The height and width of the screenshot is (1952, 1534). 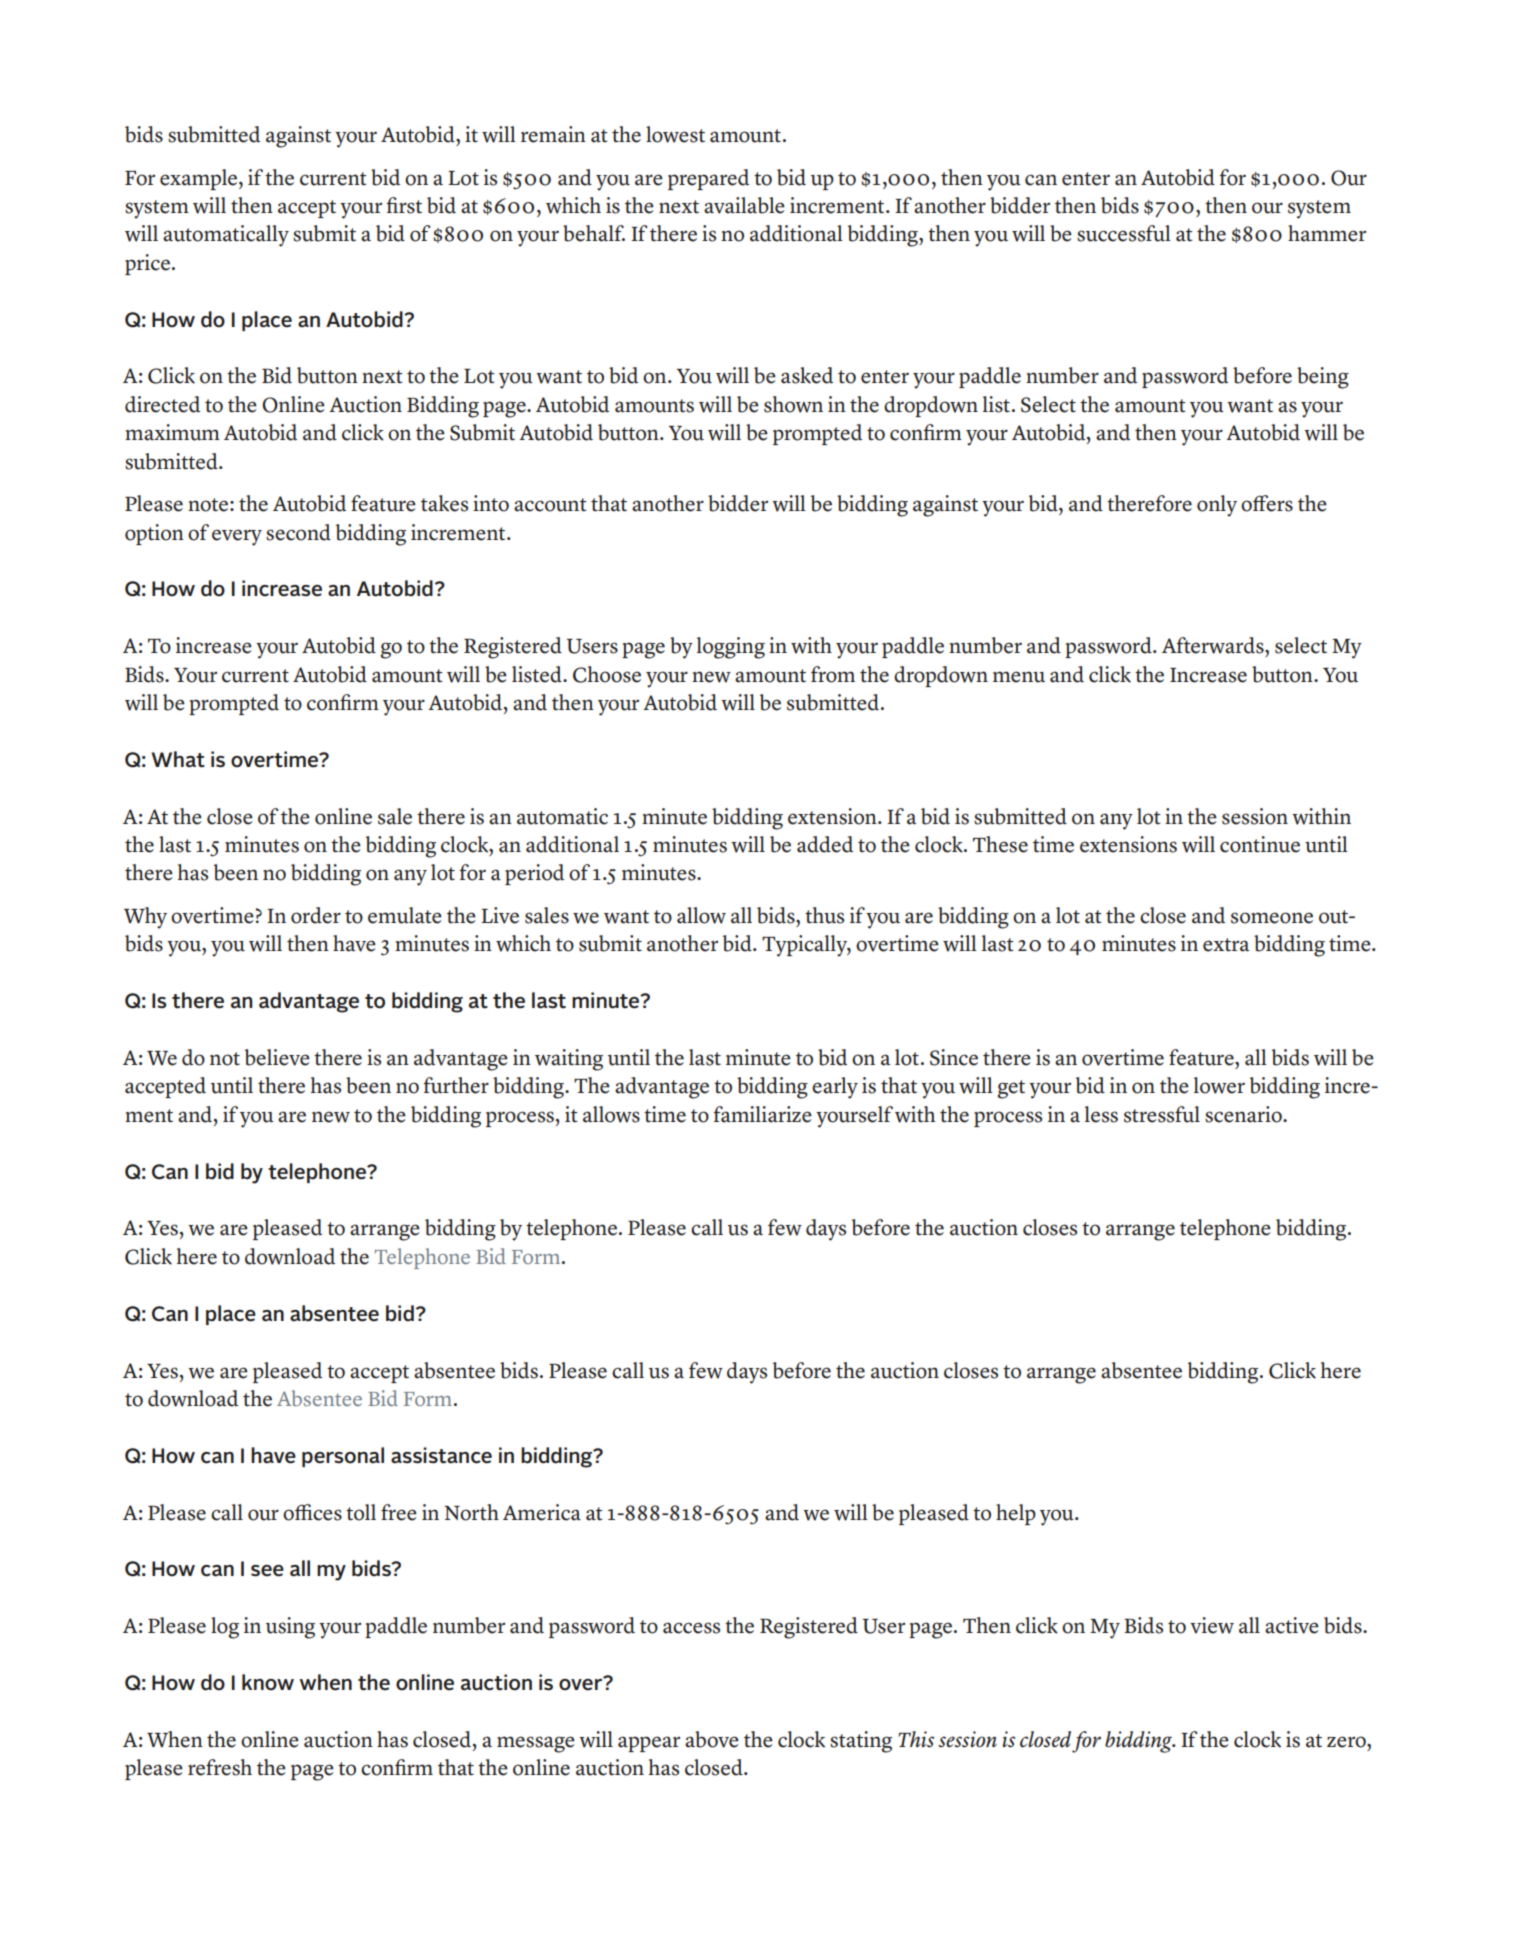 What do you see at coordinates (200, 179) in the screenshot?
I see `example` at bounding box center [200, 179].
